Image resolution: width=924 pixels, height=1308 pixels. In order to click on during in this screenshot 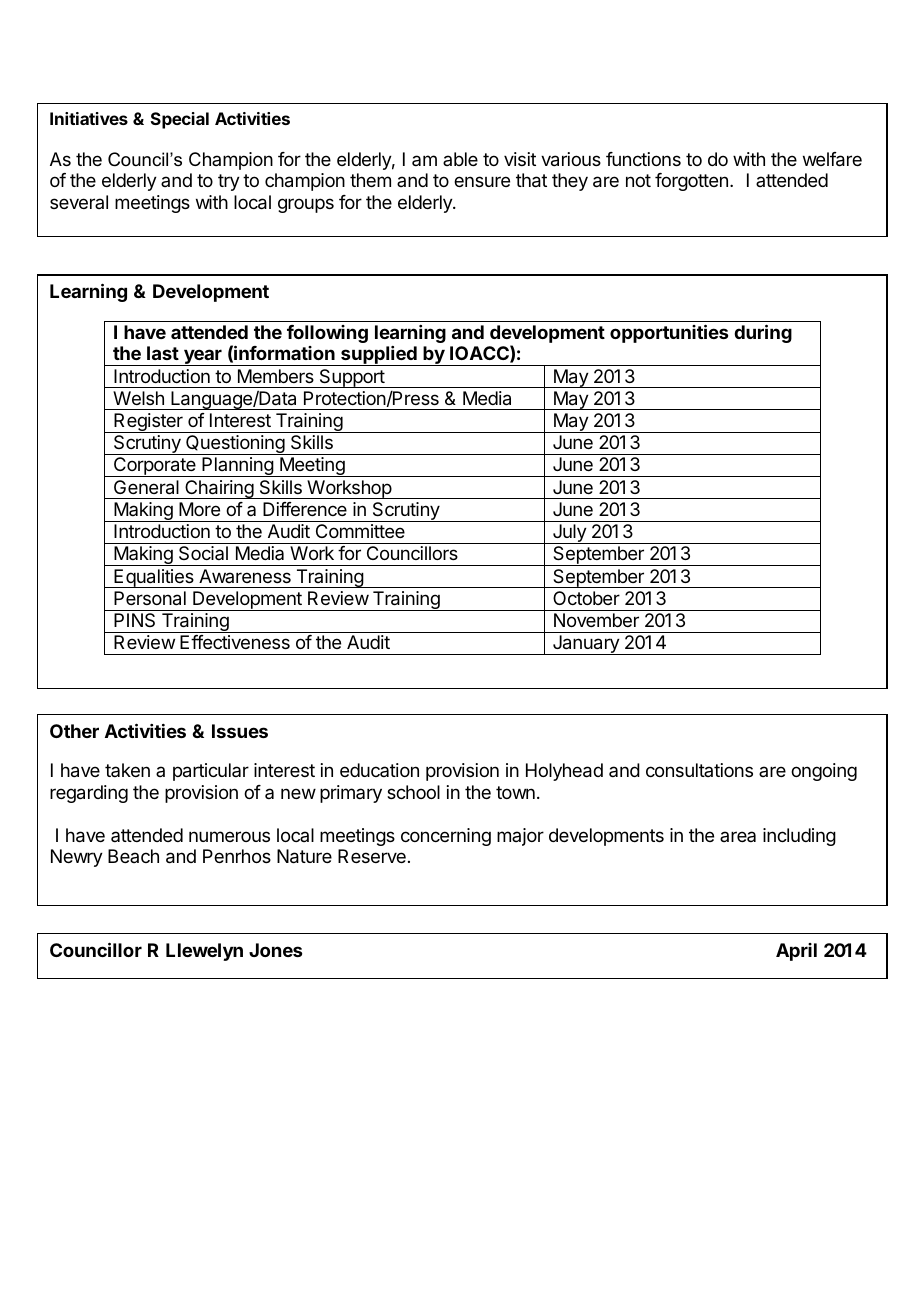, I will do `click(763, 333)`.
